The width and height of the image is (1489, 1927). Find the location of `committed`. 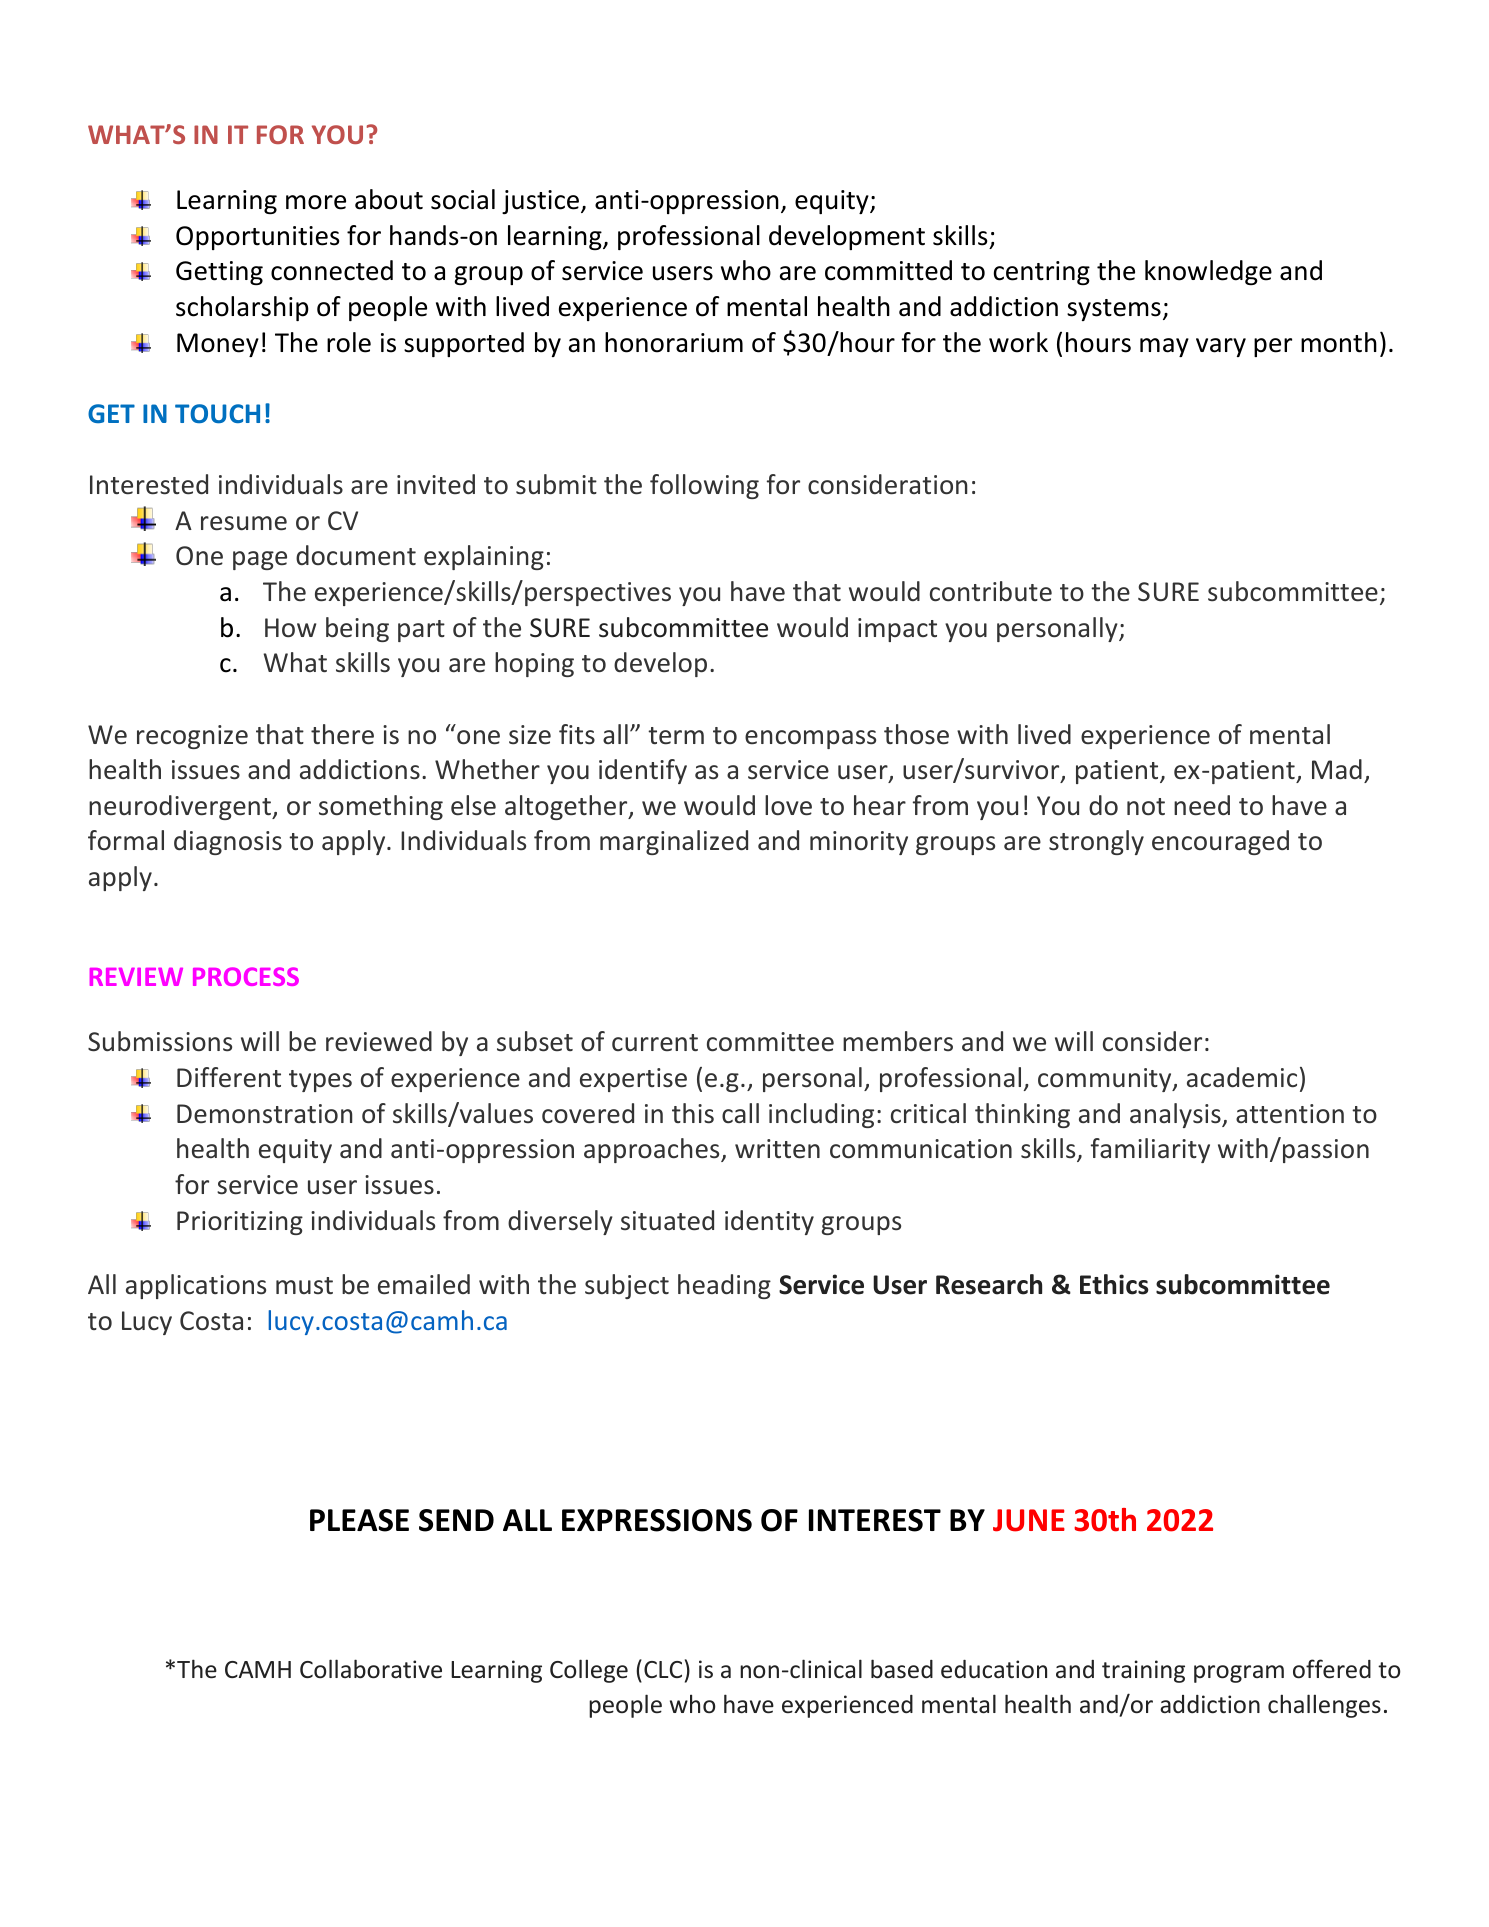

committed is located at coordinates (888, 270).
